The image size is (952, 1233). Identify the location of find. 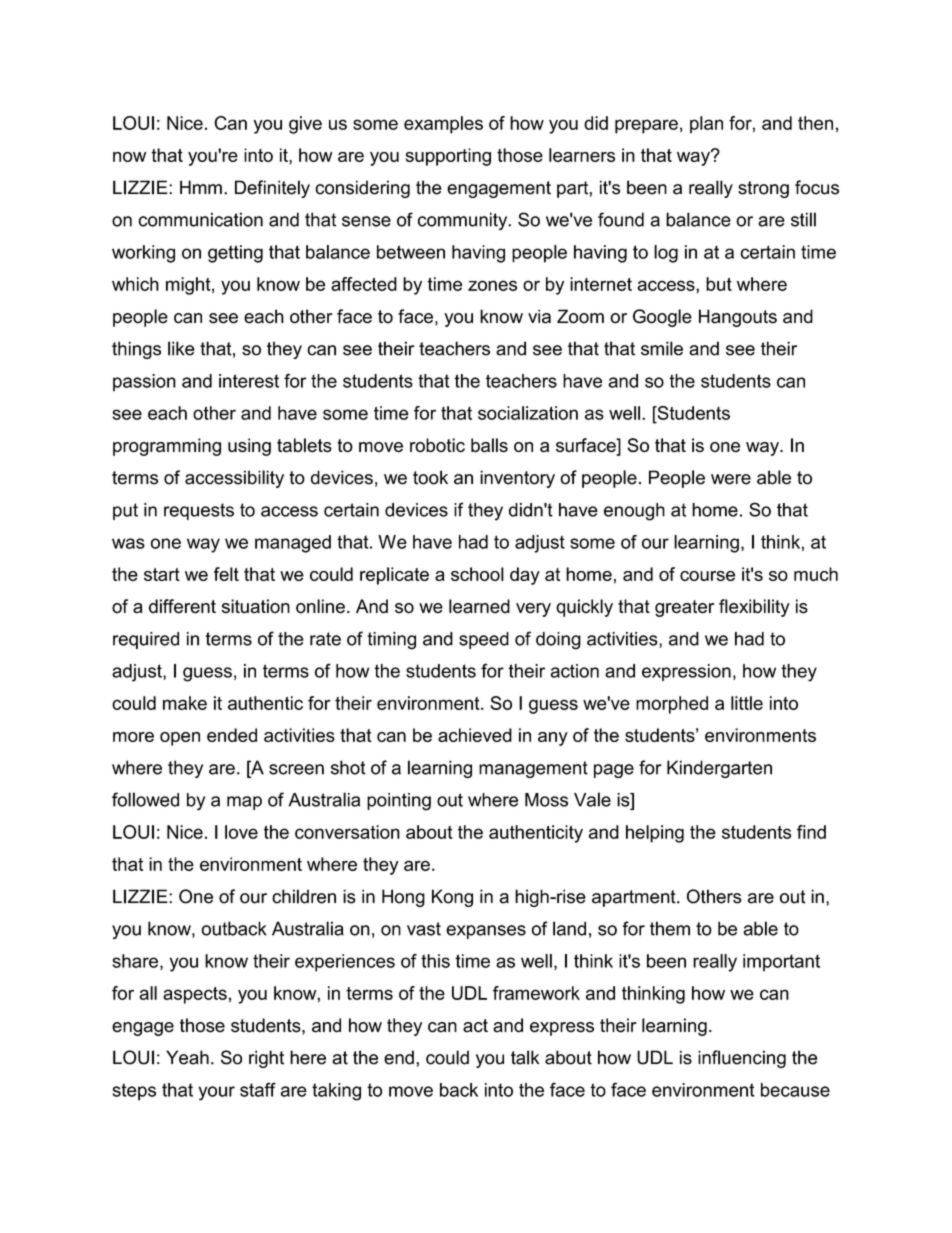
(811, 832).
